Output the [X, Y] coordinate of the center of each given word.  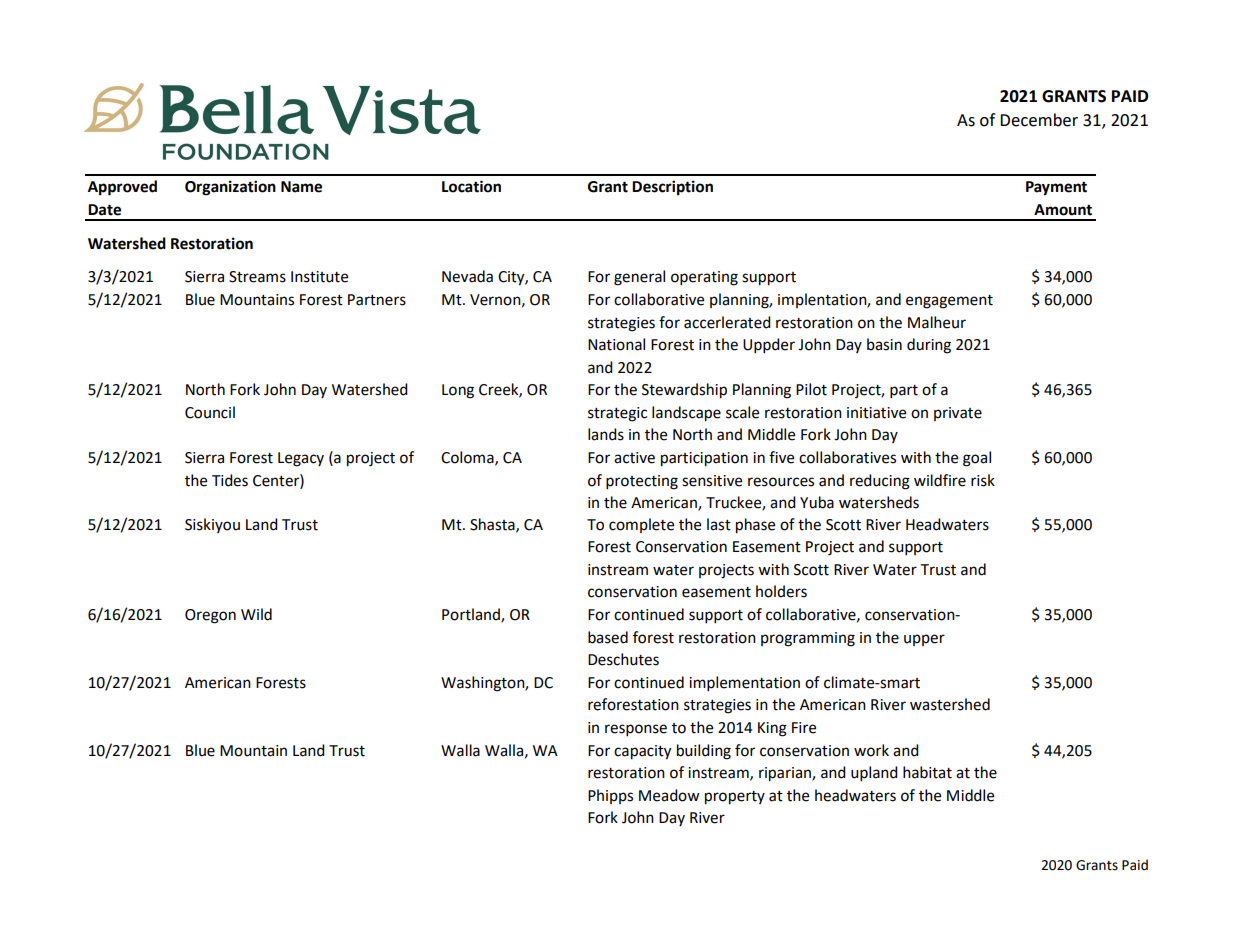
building [704, 752]
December [1039, 120]
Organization [230, 188]
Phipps [610, 796]
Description [672, 188]
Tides [230, 480]
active [634, 458]
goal [977, 459]
